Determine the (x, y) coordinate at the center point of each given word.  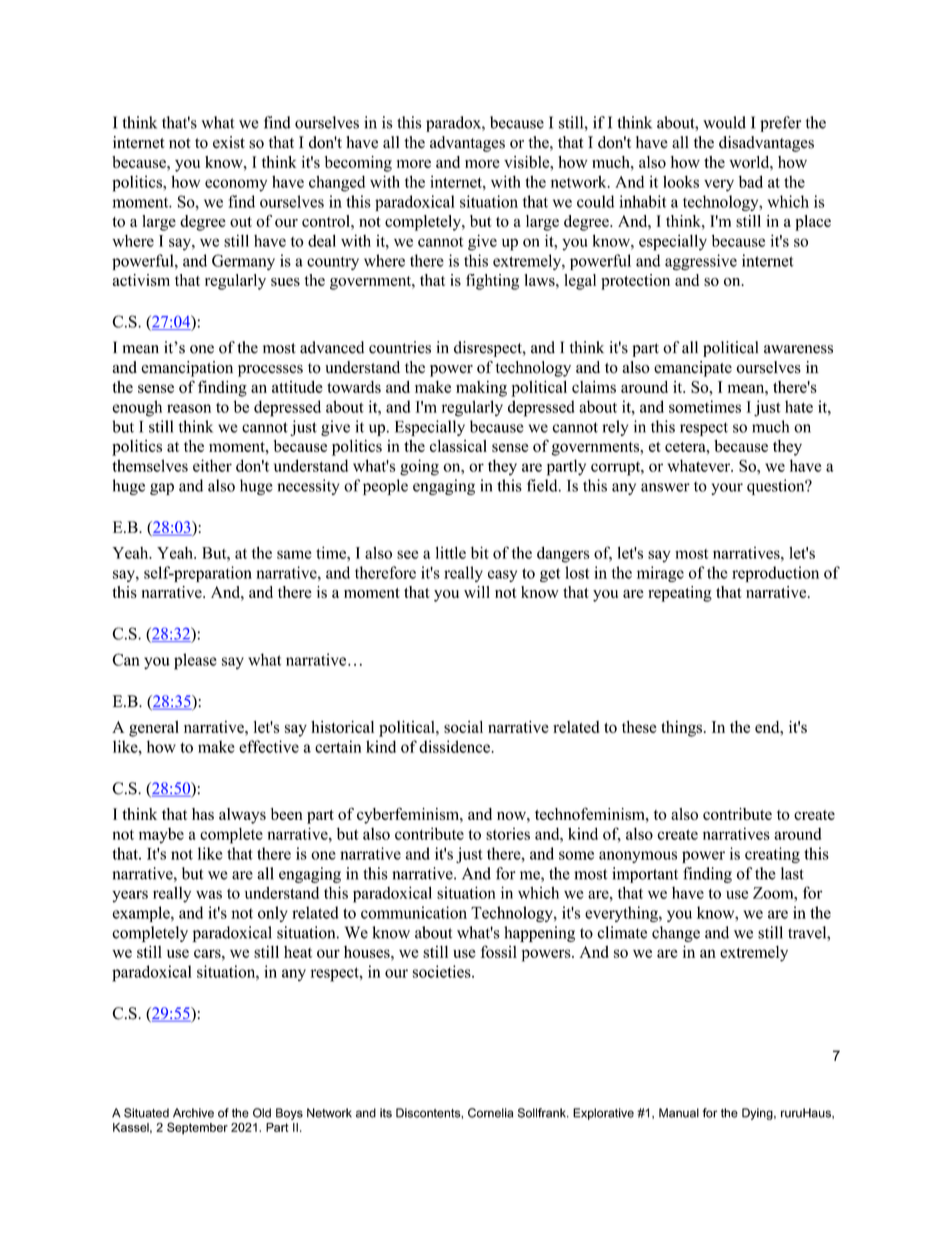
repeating (680, 594)
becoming (358, 164)
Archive (193, 1113)
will (477, 592)
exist (229, 142)
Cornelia (490, 1113)
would (724, 122)
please (195, 661)
